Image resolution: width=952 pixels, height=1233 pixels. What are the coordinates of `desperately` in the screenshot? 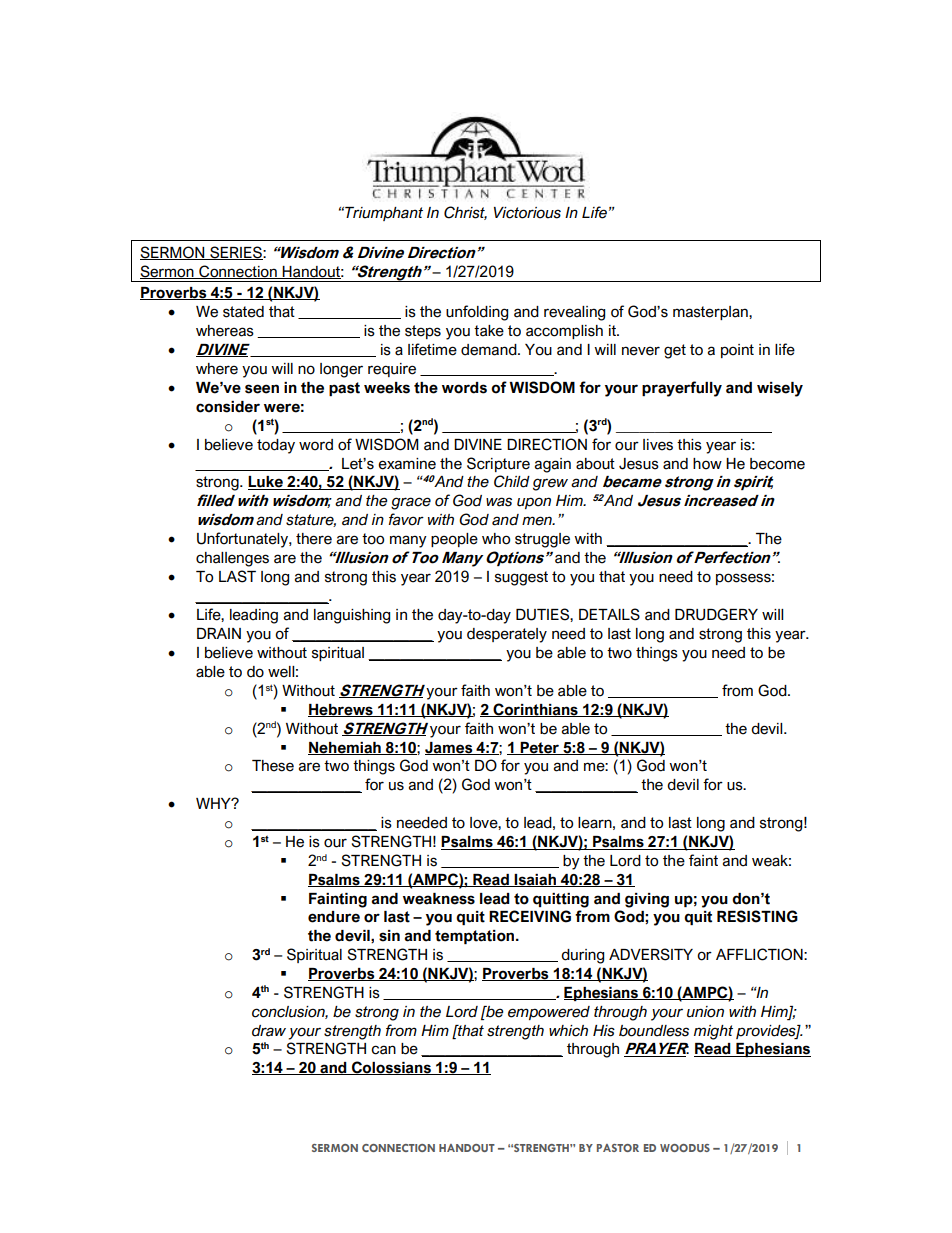 It's located at (507, 635).
